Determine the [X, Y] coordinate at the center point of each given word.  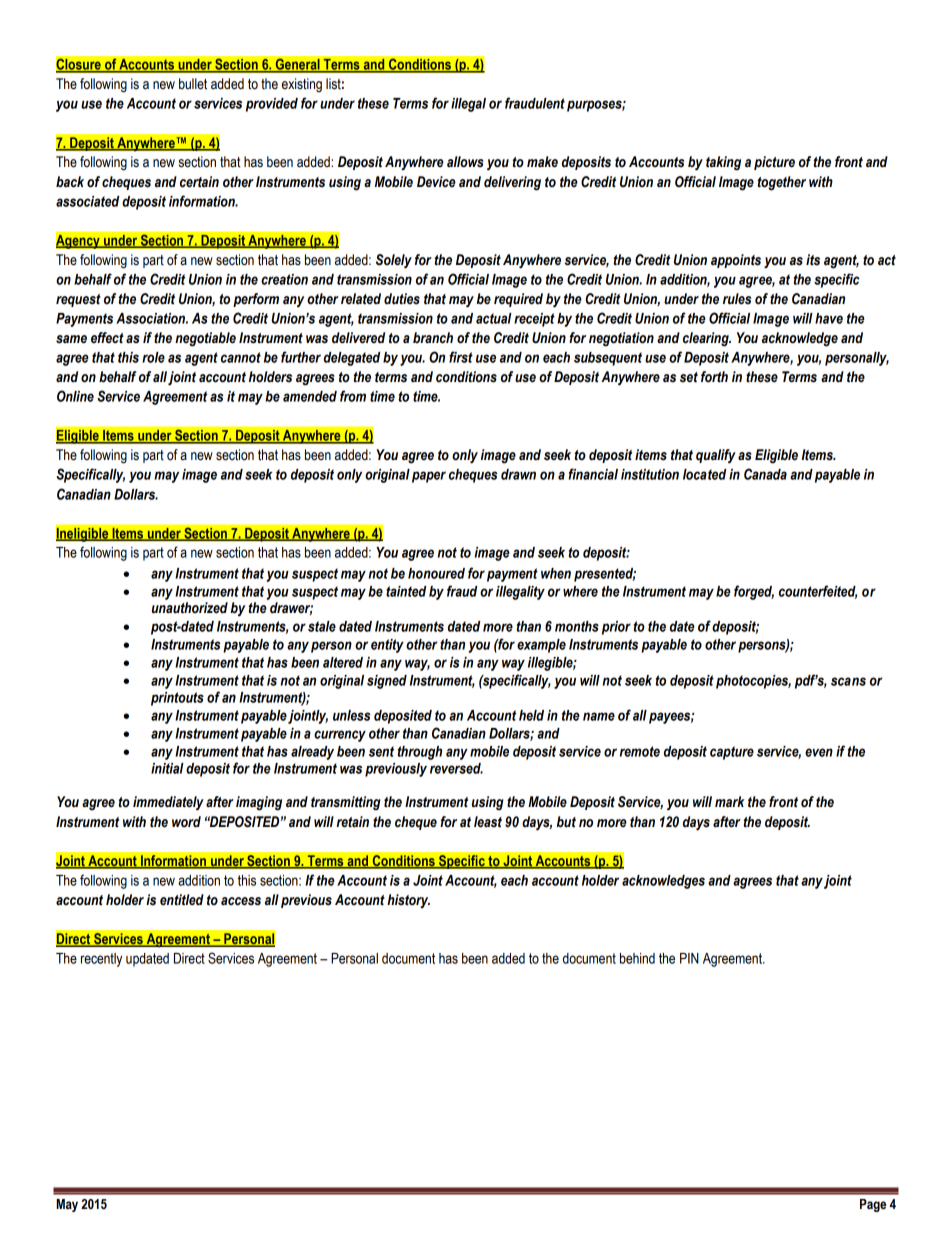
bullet [193, 84]
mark [730, 801]
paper [429, 477]
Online [75, 396]
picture [774, 163]
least [488, 822]
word [186, 822]
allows [465, 162]
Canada [765, 474]
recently [101, 960]
